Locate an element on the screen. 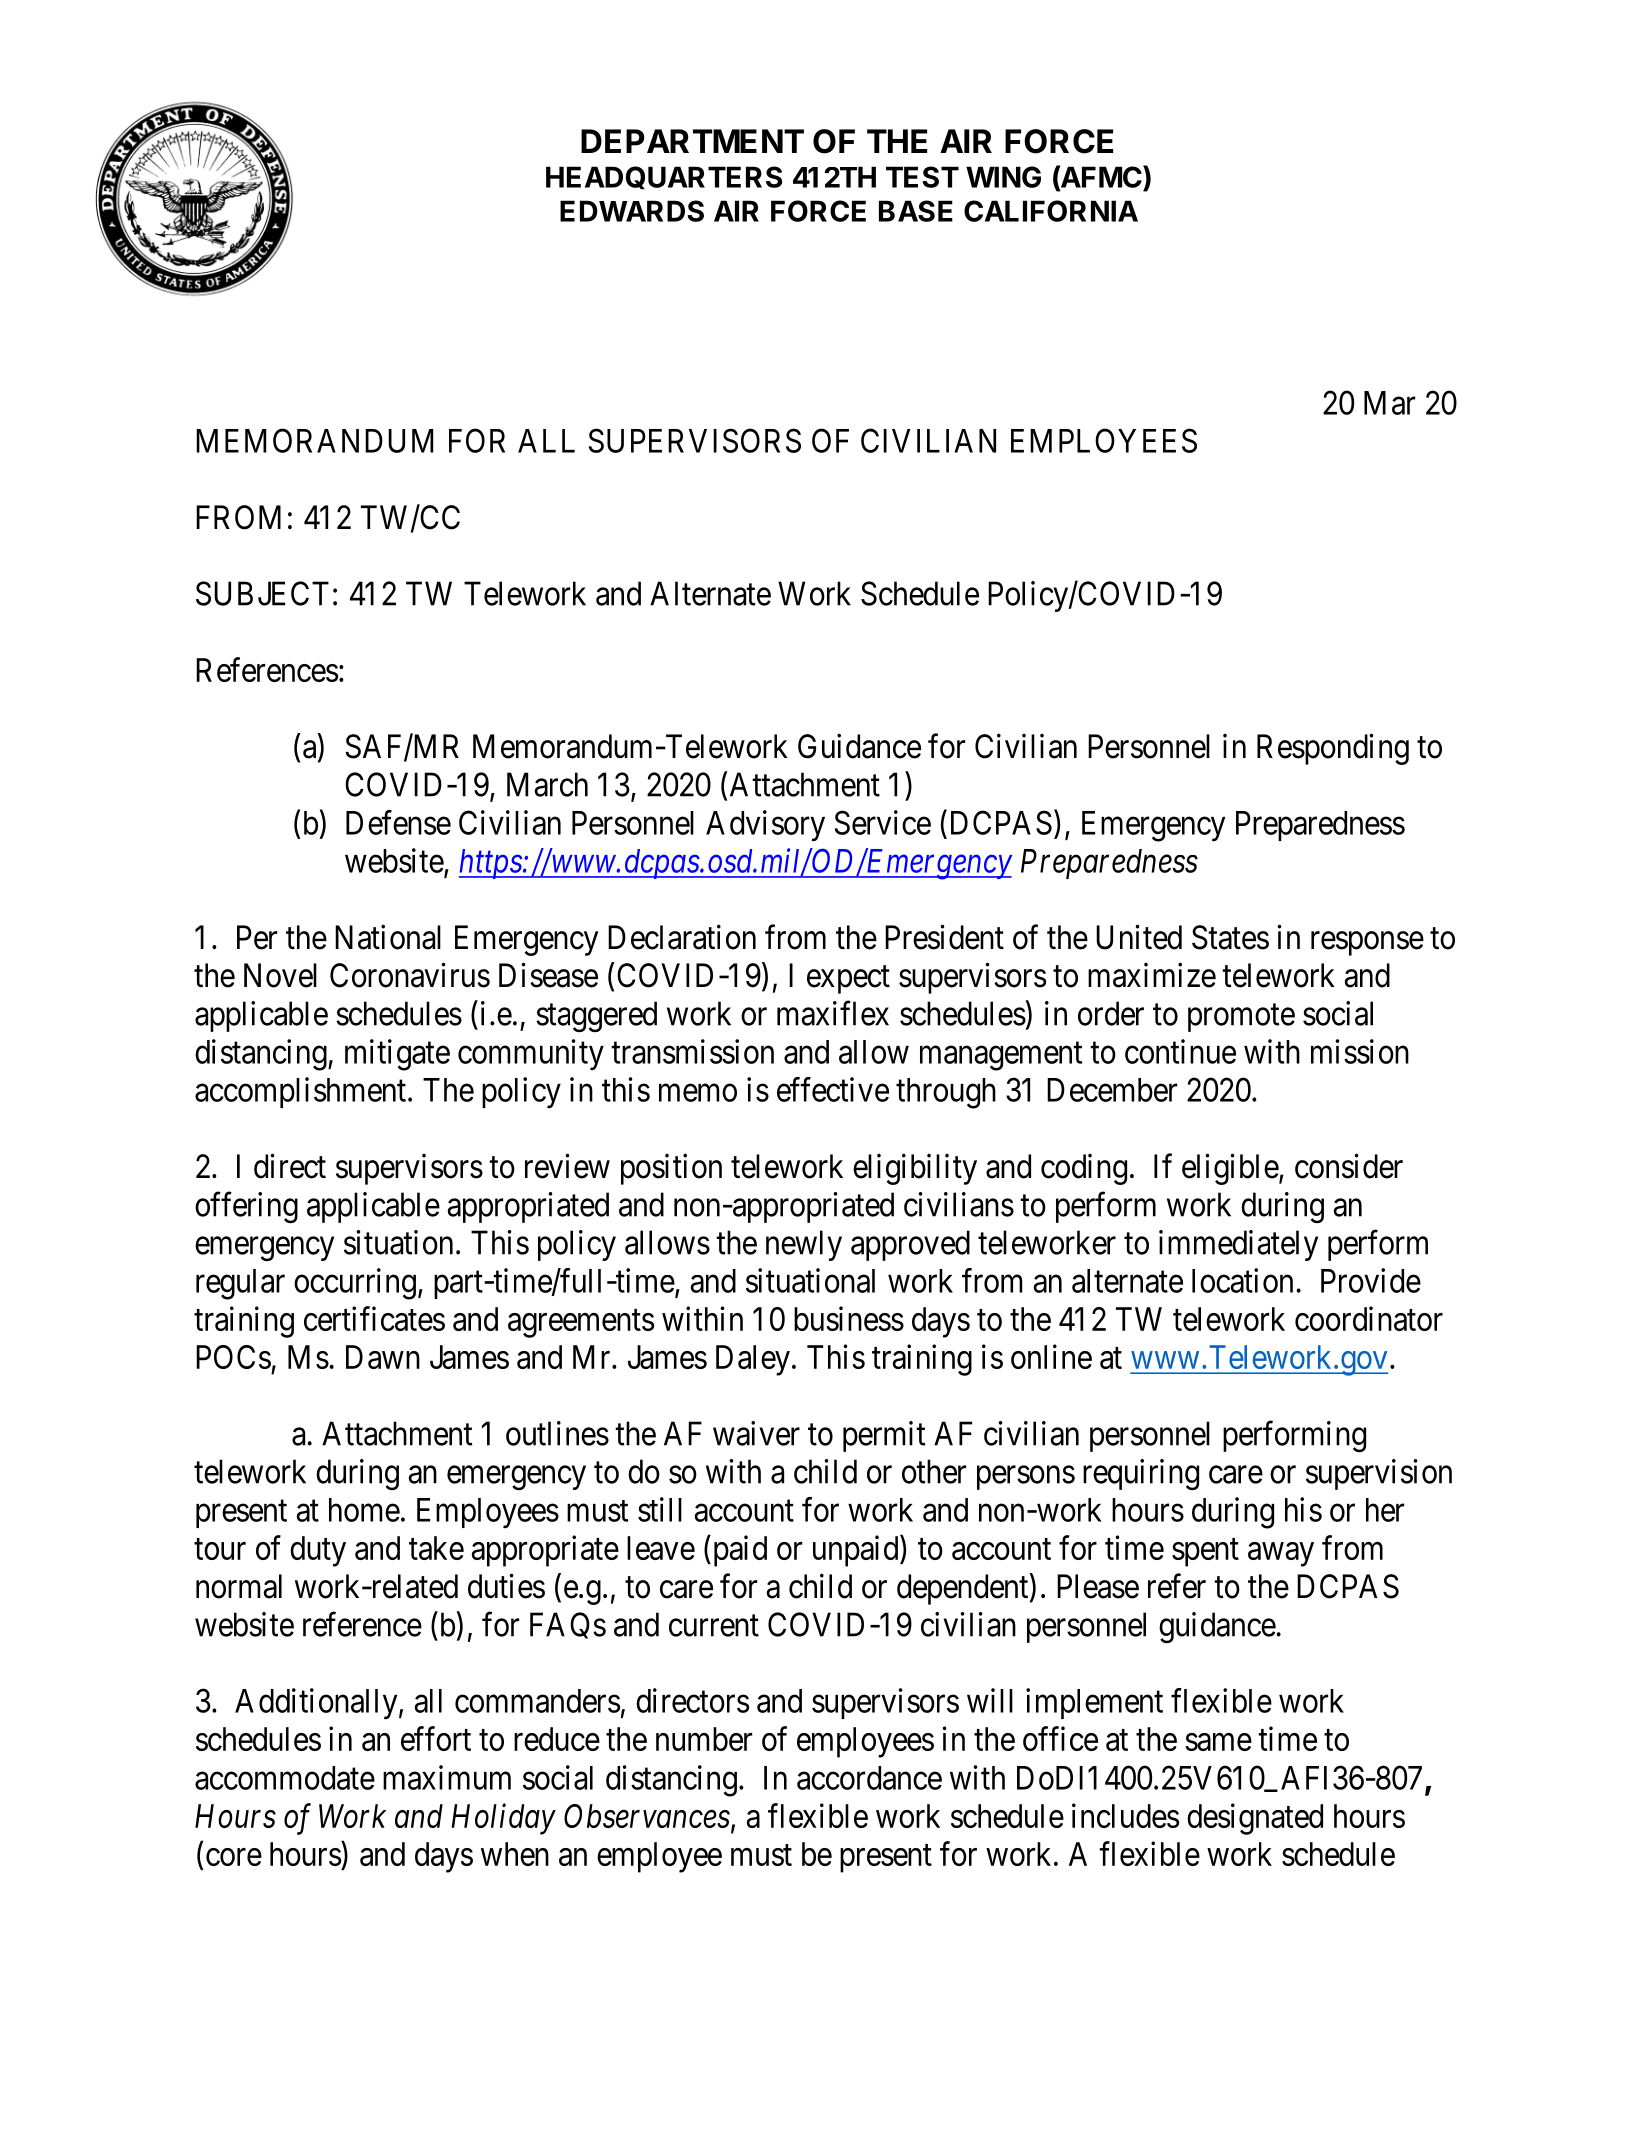 This screenshot has width=1650, height=2135. Responding is located at coordinates (1333, 749).
